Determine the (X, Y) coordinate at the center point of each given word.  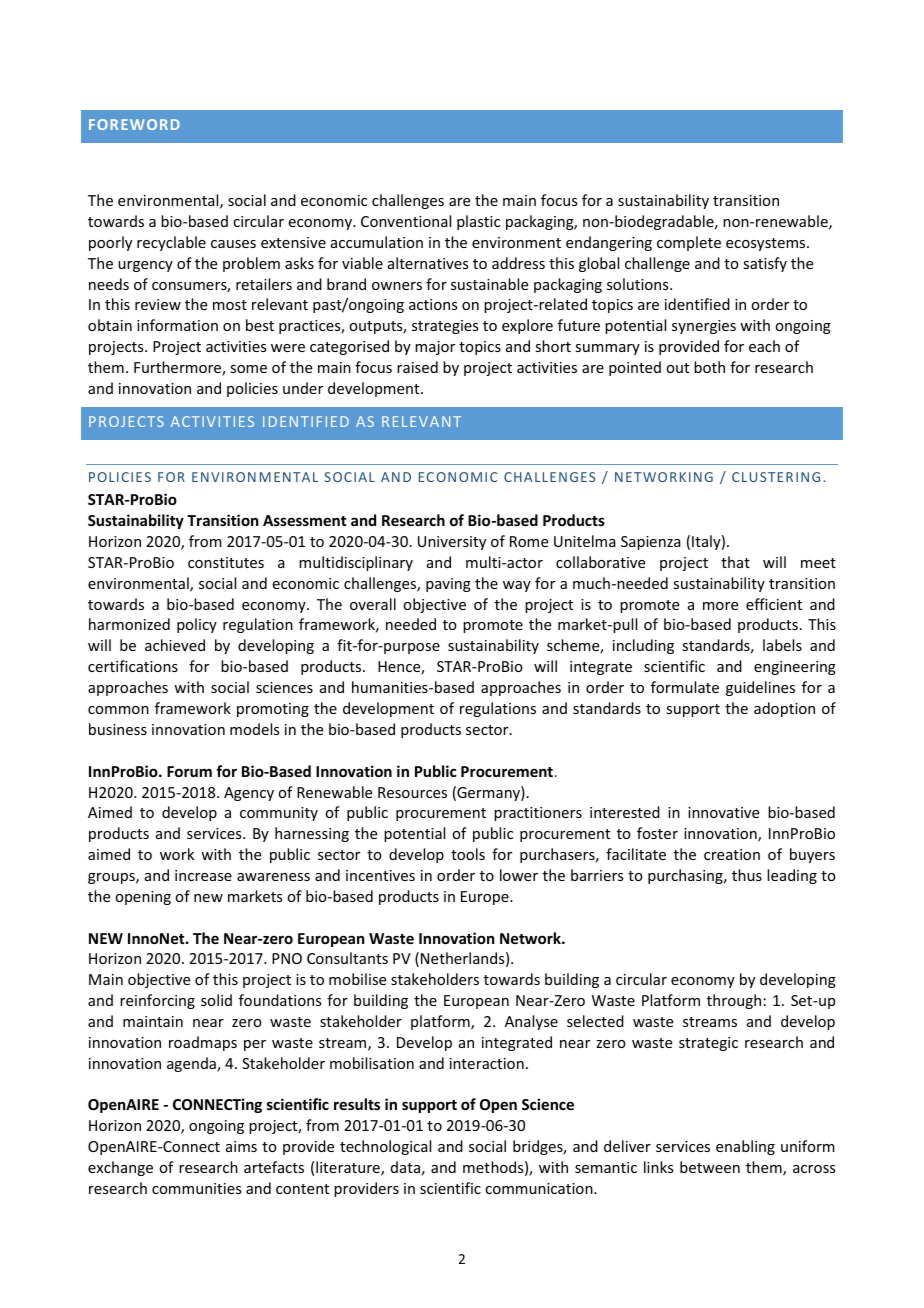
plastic (478, 222)
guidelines (760, 688)
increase (203, 875)
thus (747, 875)
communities (196, 1188)
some (248, 369)
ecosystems (767, 244)
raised (417, 367)
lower (519, 875)
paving (448, 585)
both (709, 367)
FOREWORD (134, 124)
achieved (175, 645)
